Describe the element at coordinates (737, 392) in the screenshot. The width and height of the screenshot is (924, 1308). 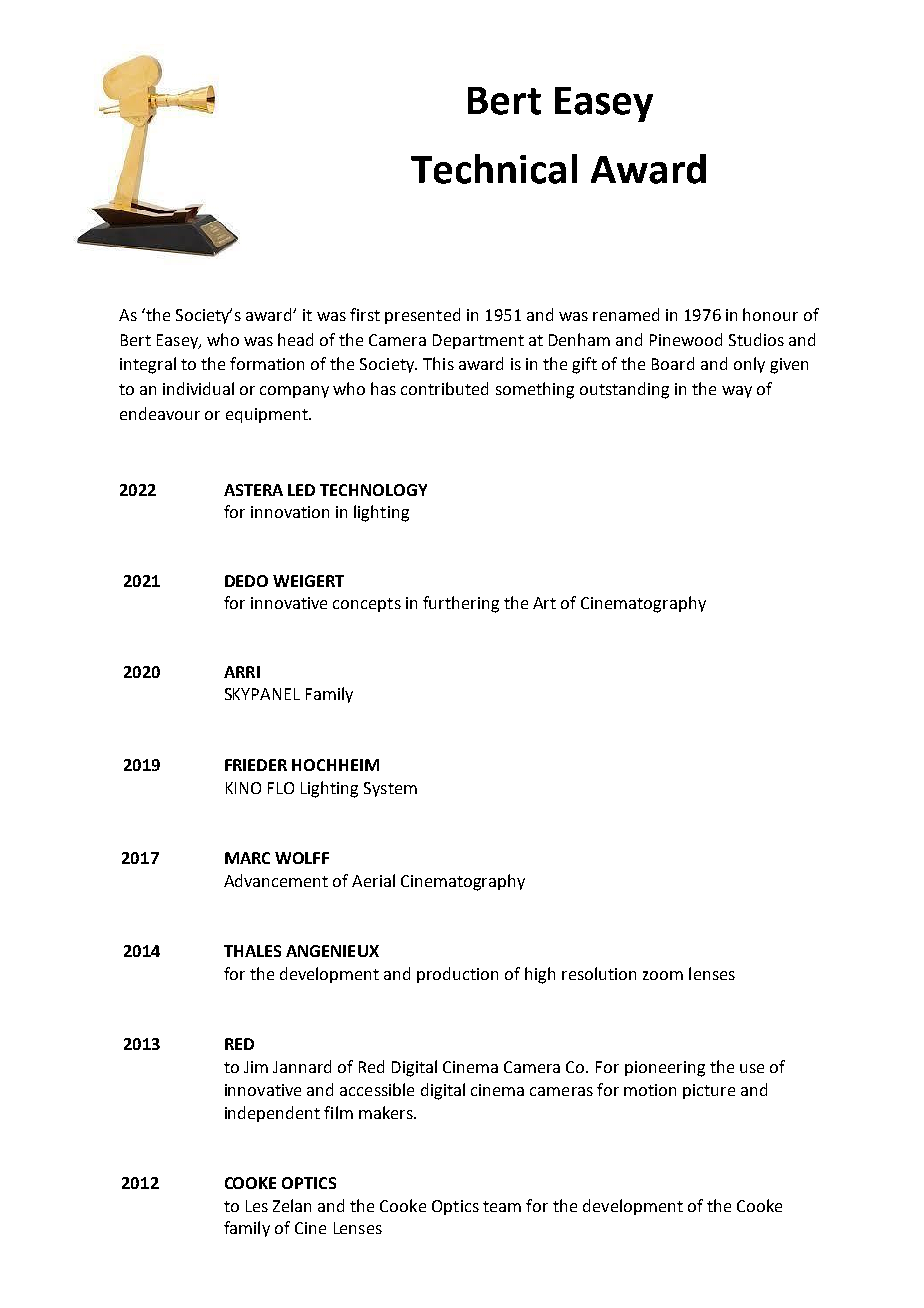
I see `way` at that location.
